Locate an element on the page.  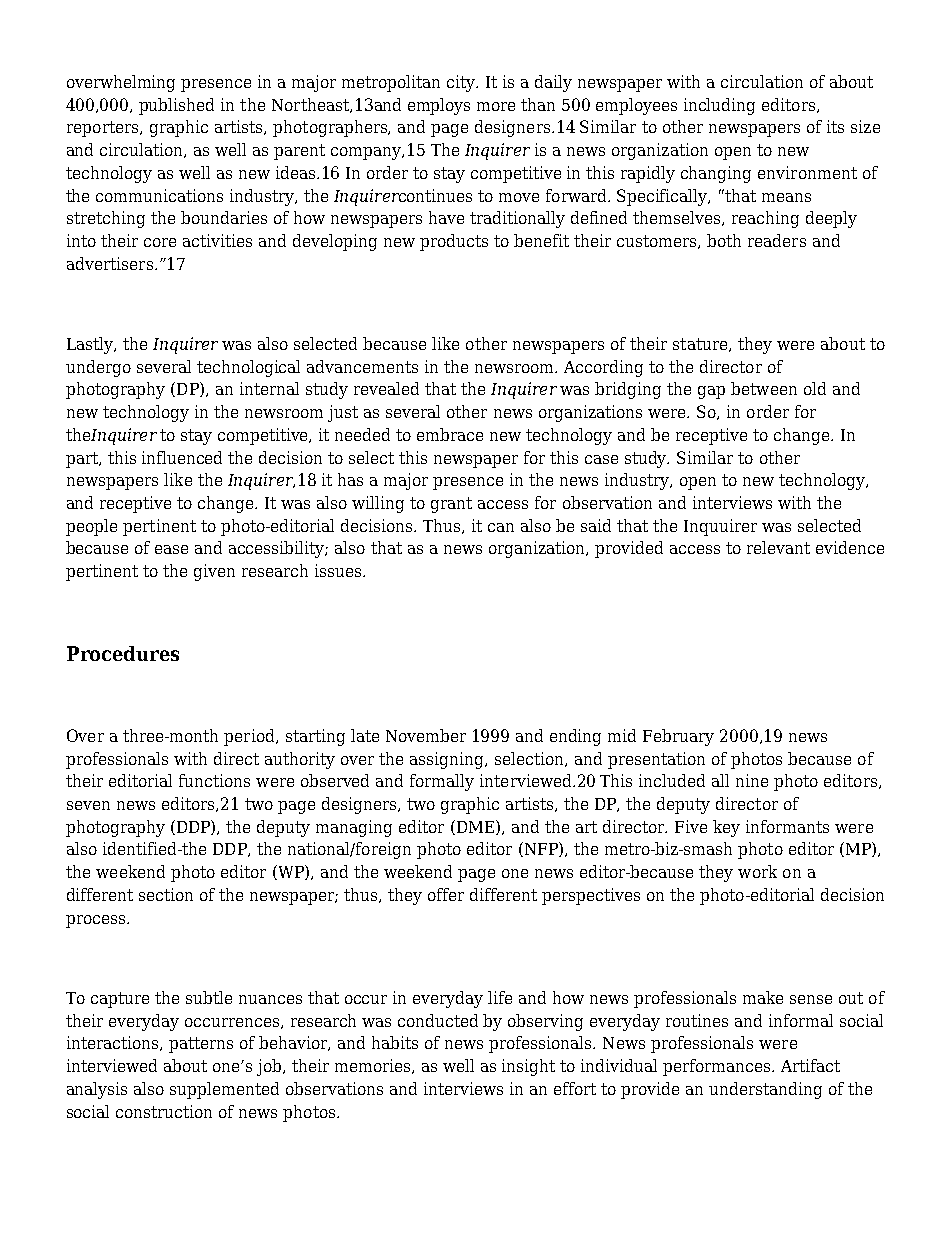
can is located at coordinates (501, 527).
